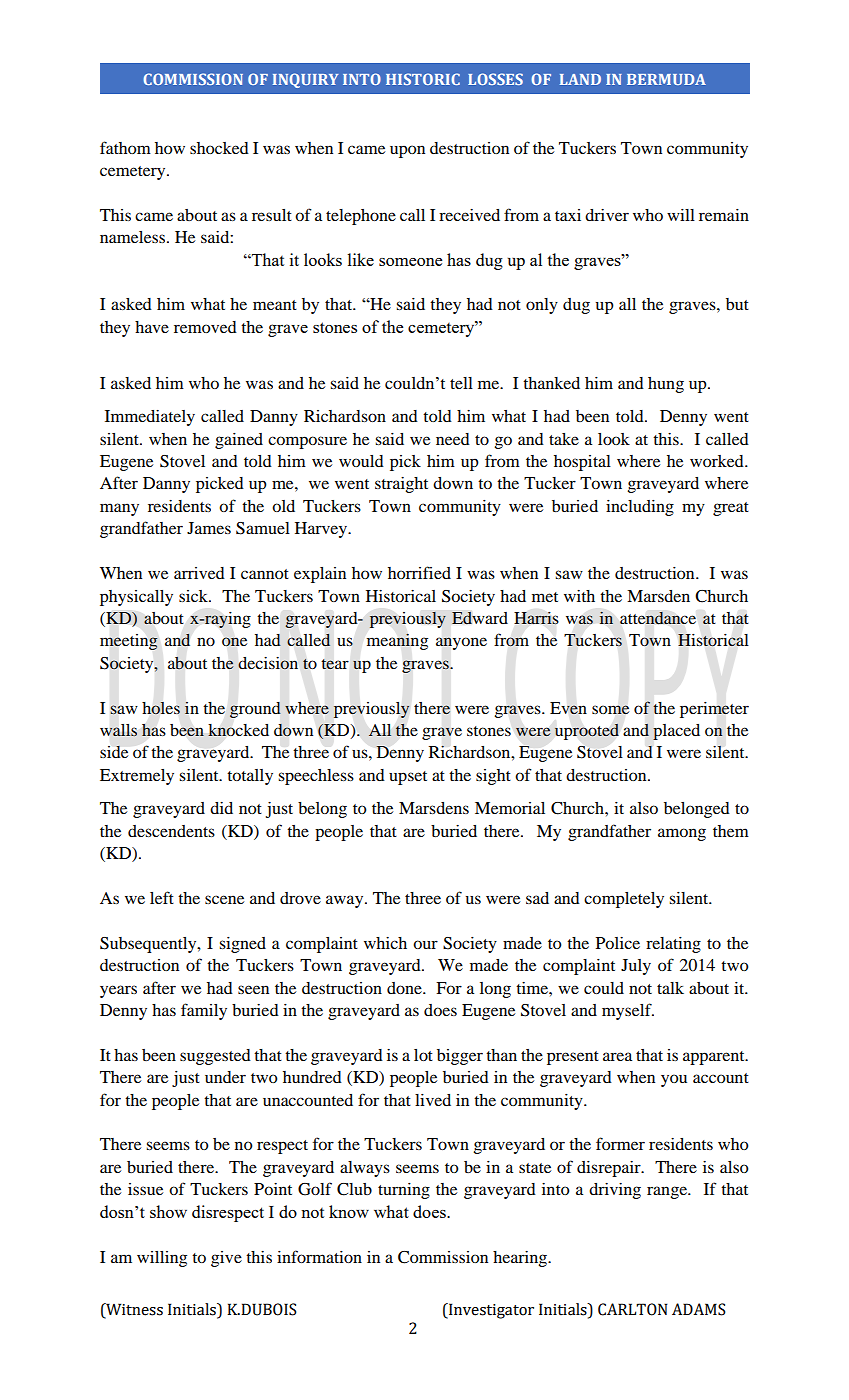 The image size is (849, 1400). I want to click on give, so click(226, 1259).
